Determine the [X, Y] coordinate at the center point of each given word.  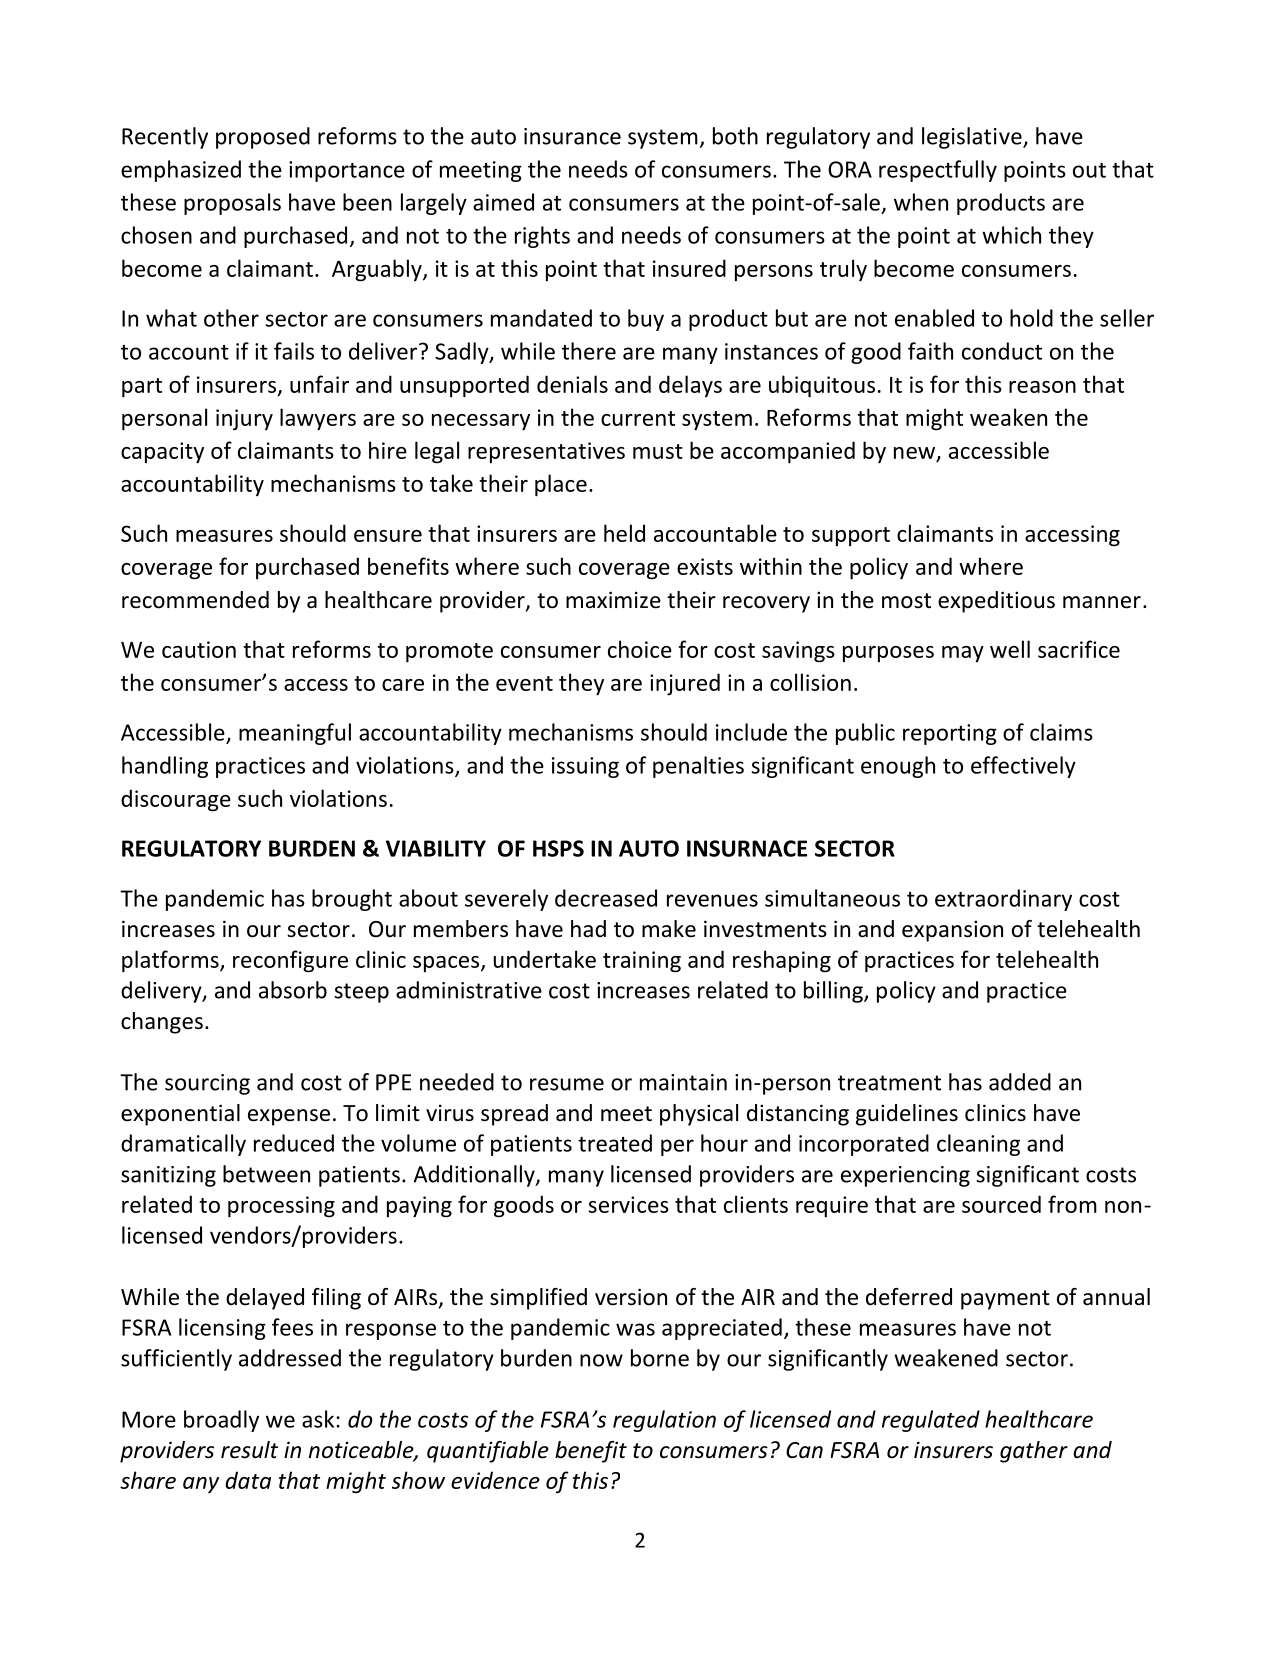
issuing [585, 767]
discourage [176, 800]
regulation [664, 1421]
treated [615, 1143]
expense [289, 1117]
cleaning [978, 1145]
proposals [232, 204]
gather [1034, 1452]
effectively [1023, 767]
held [624, 533]
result [249, 1450]
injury [244, 420]
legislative [973, 138]
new [914, 453]
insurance [572, 136]
